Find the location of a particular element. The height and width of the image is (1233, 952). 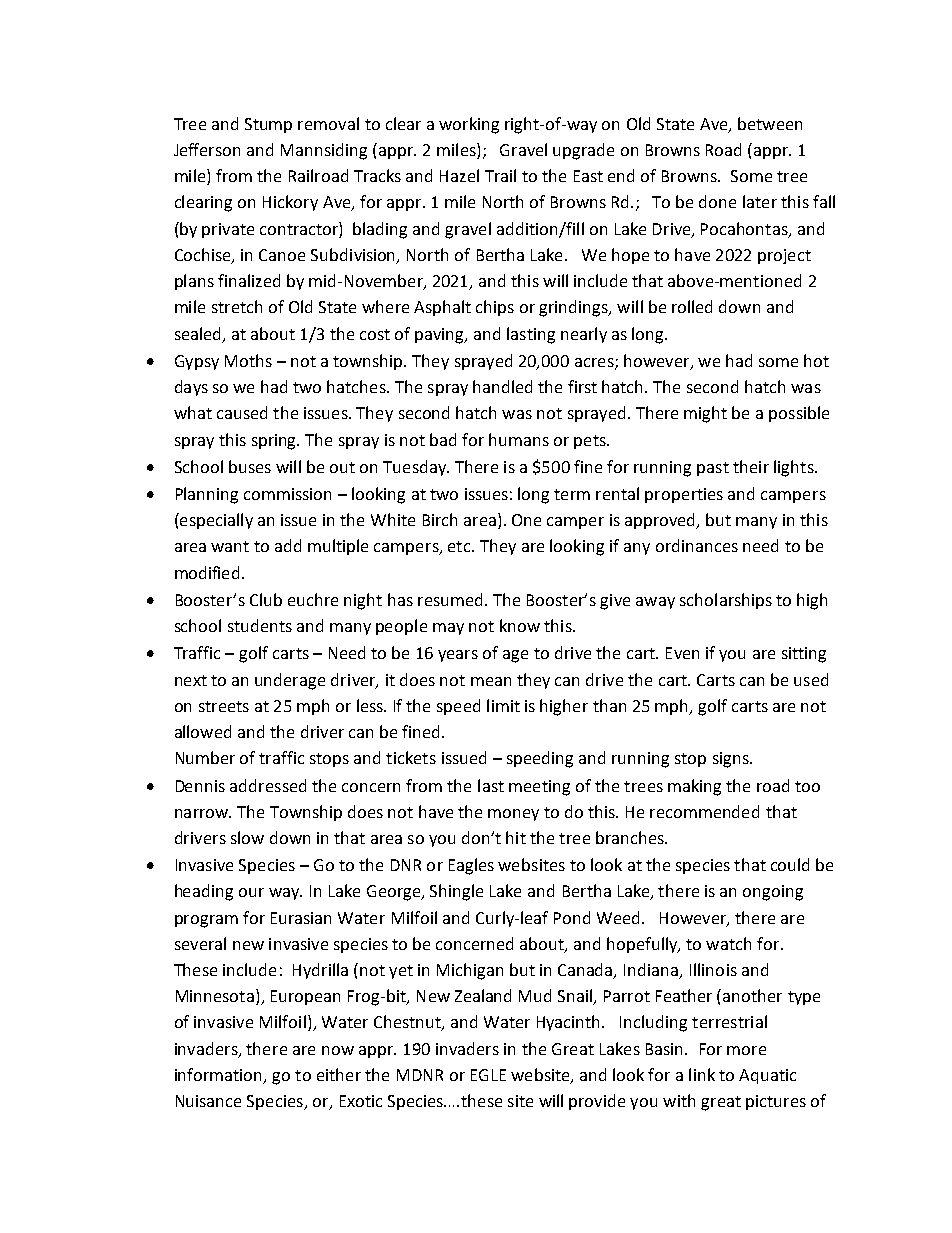

Pond is located at coordinates (572, 917).
